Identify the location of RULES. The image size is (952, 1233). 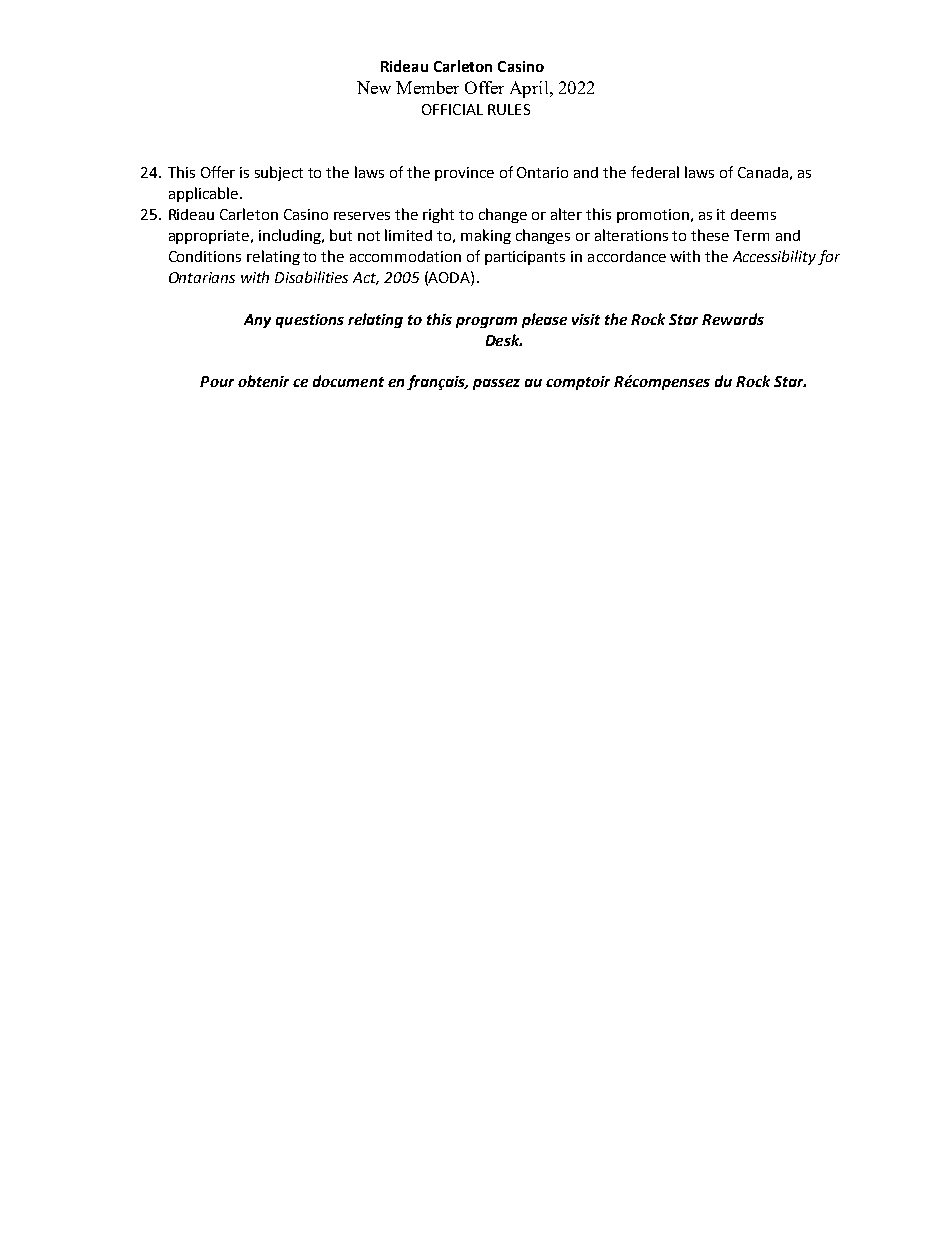
(509, 109).
